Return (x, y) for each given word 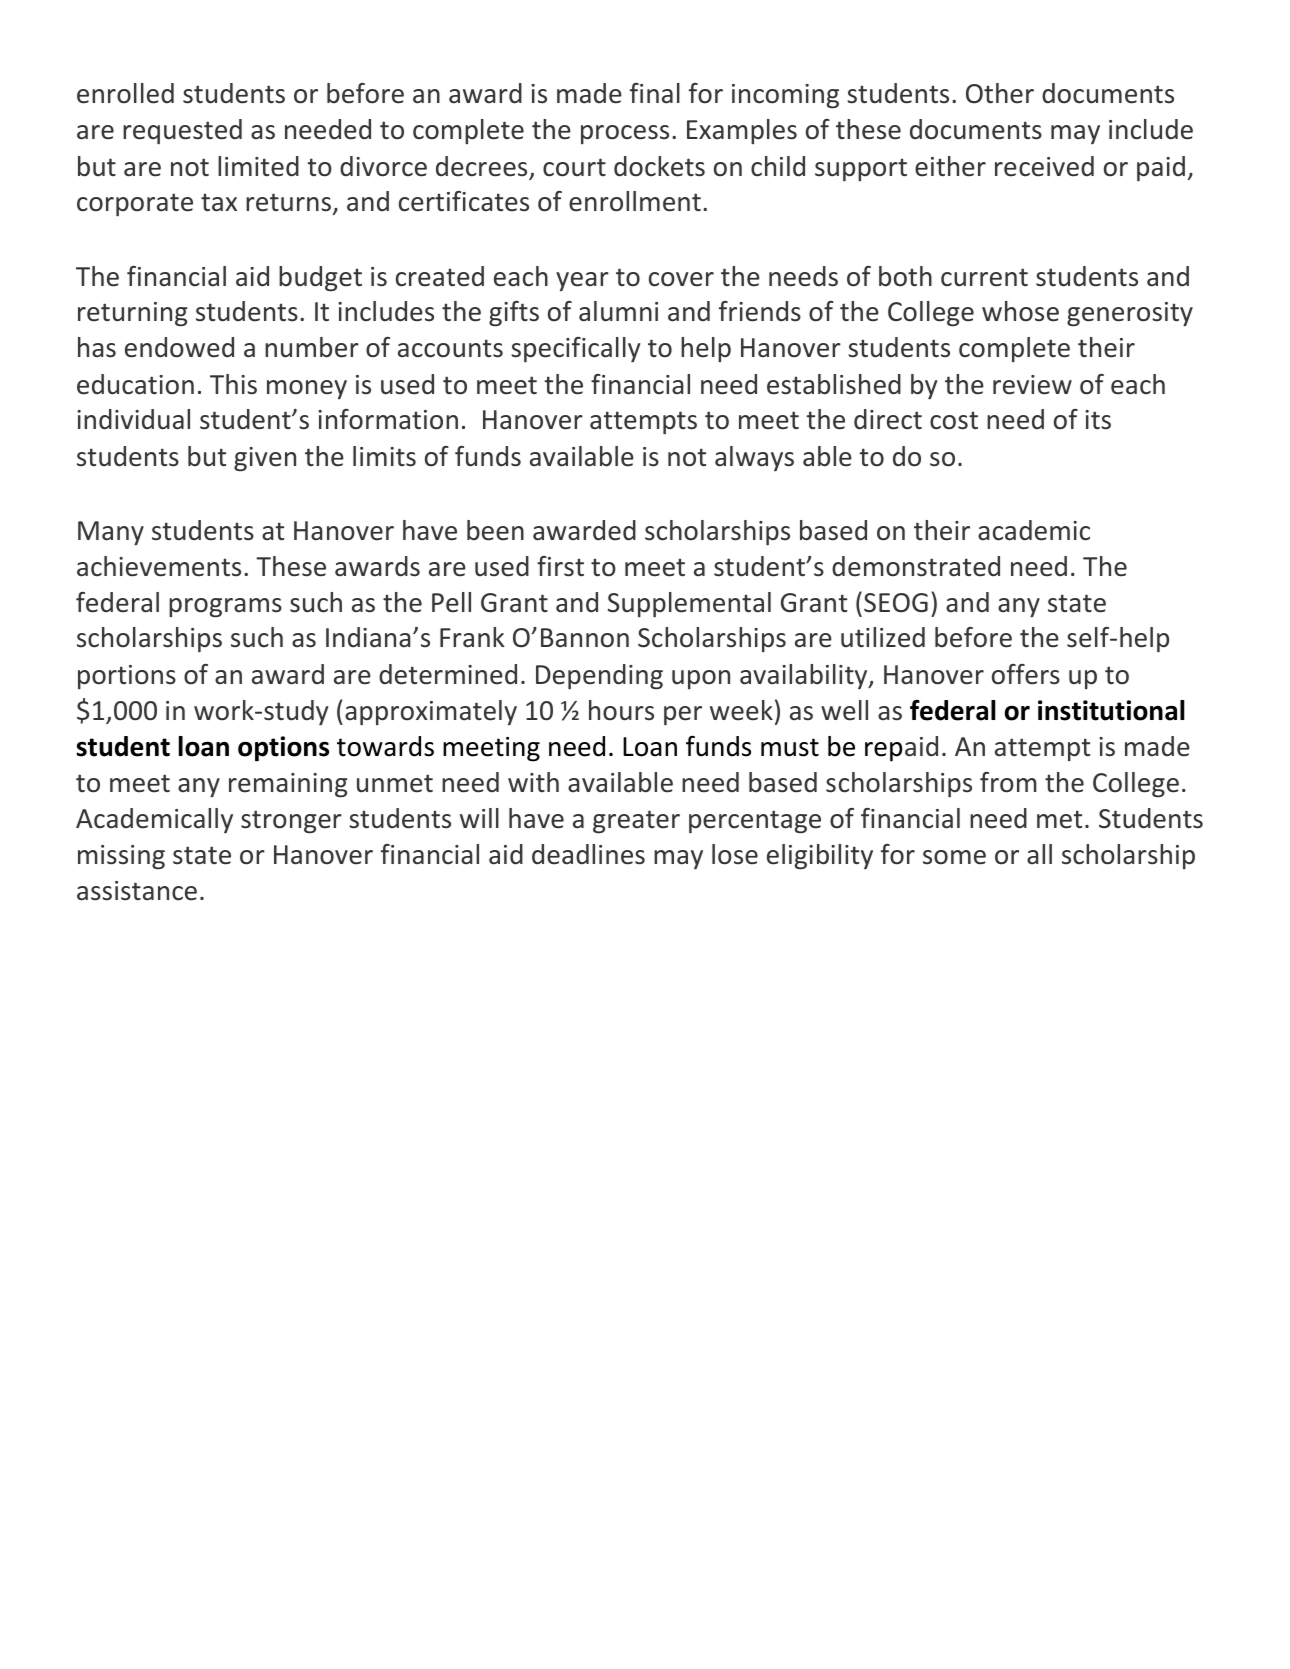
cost (954, 420)
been (495, 530)
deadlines (588, 854)
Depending (599, 677)
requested (182, 132)
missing (121, 857)
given (265, 459)
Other (1000, 93)
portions (127, 677)
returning (133, 314)
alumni (618, 311)
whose (1020, 311)
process (625, 134)
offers (1026, 674)
